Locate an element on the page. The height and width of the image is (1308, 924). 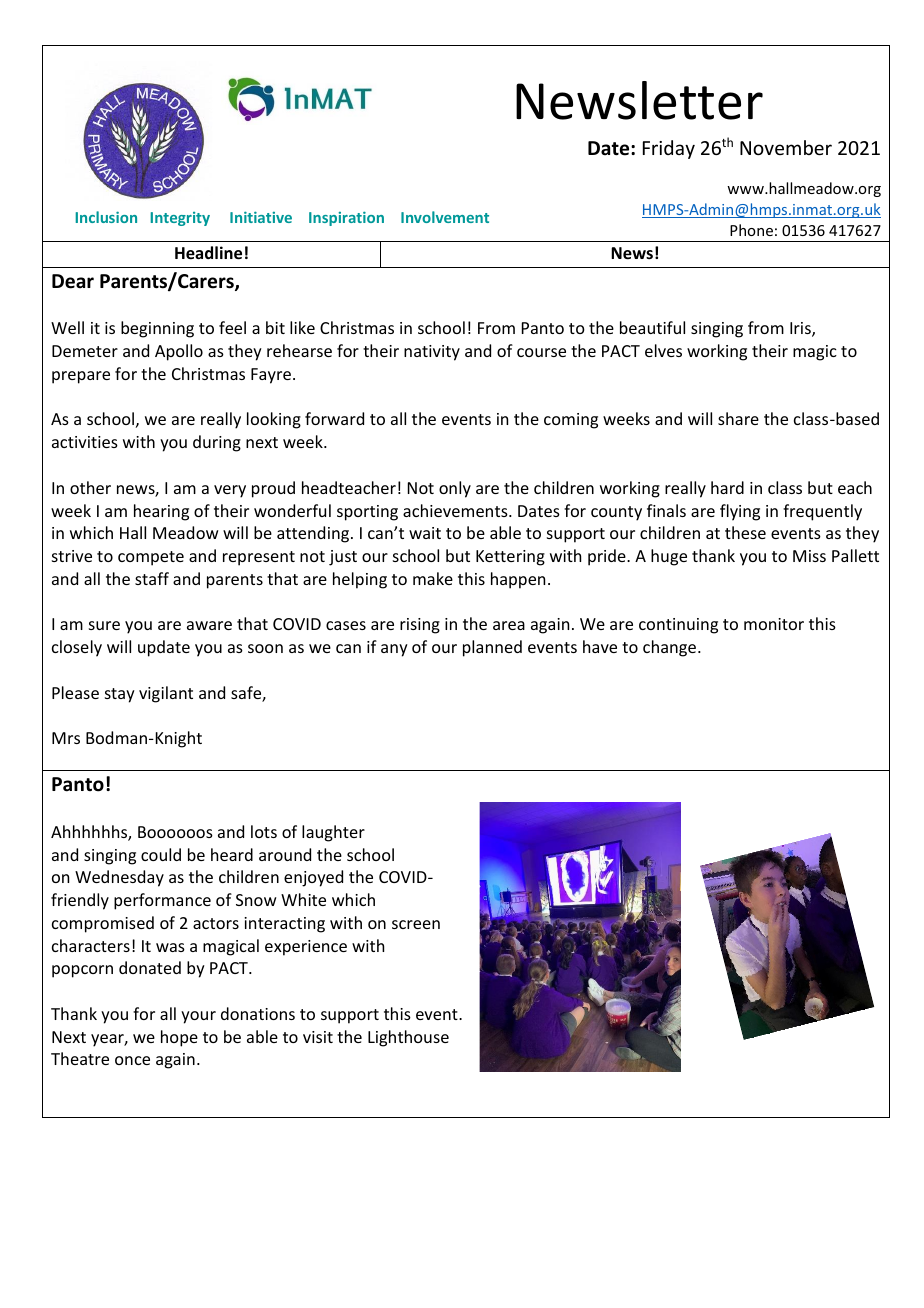
Integrity is located at coordinates (180, 219).
